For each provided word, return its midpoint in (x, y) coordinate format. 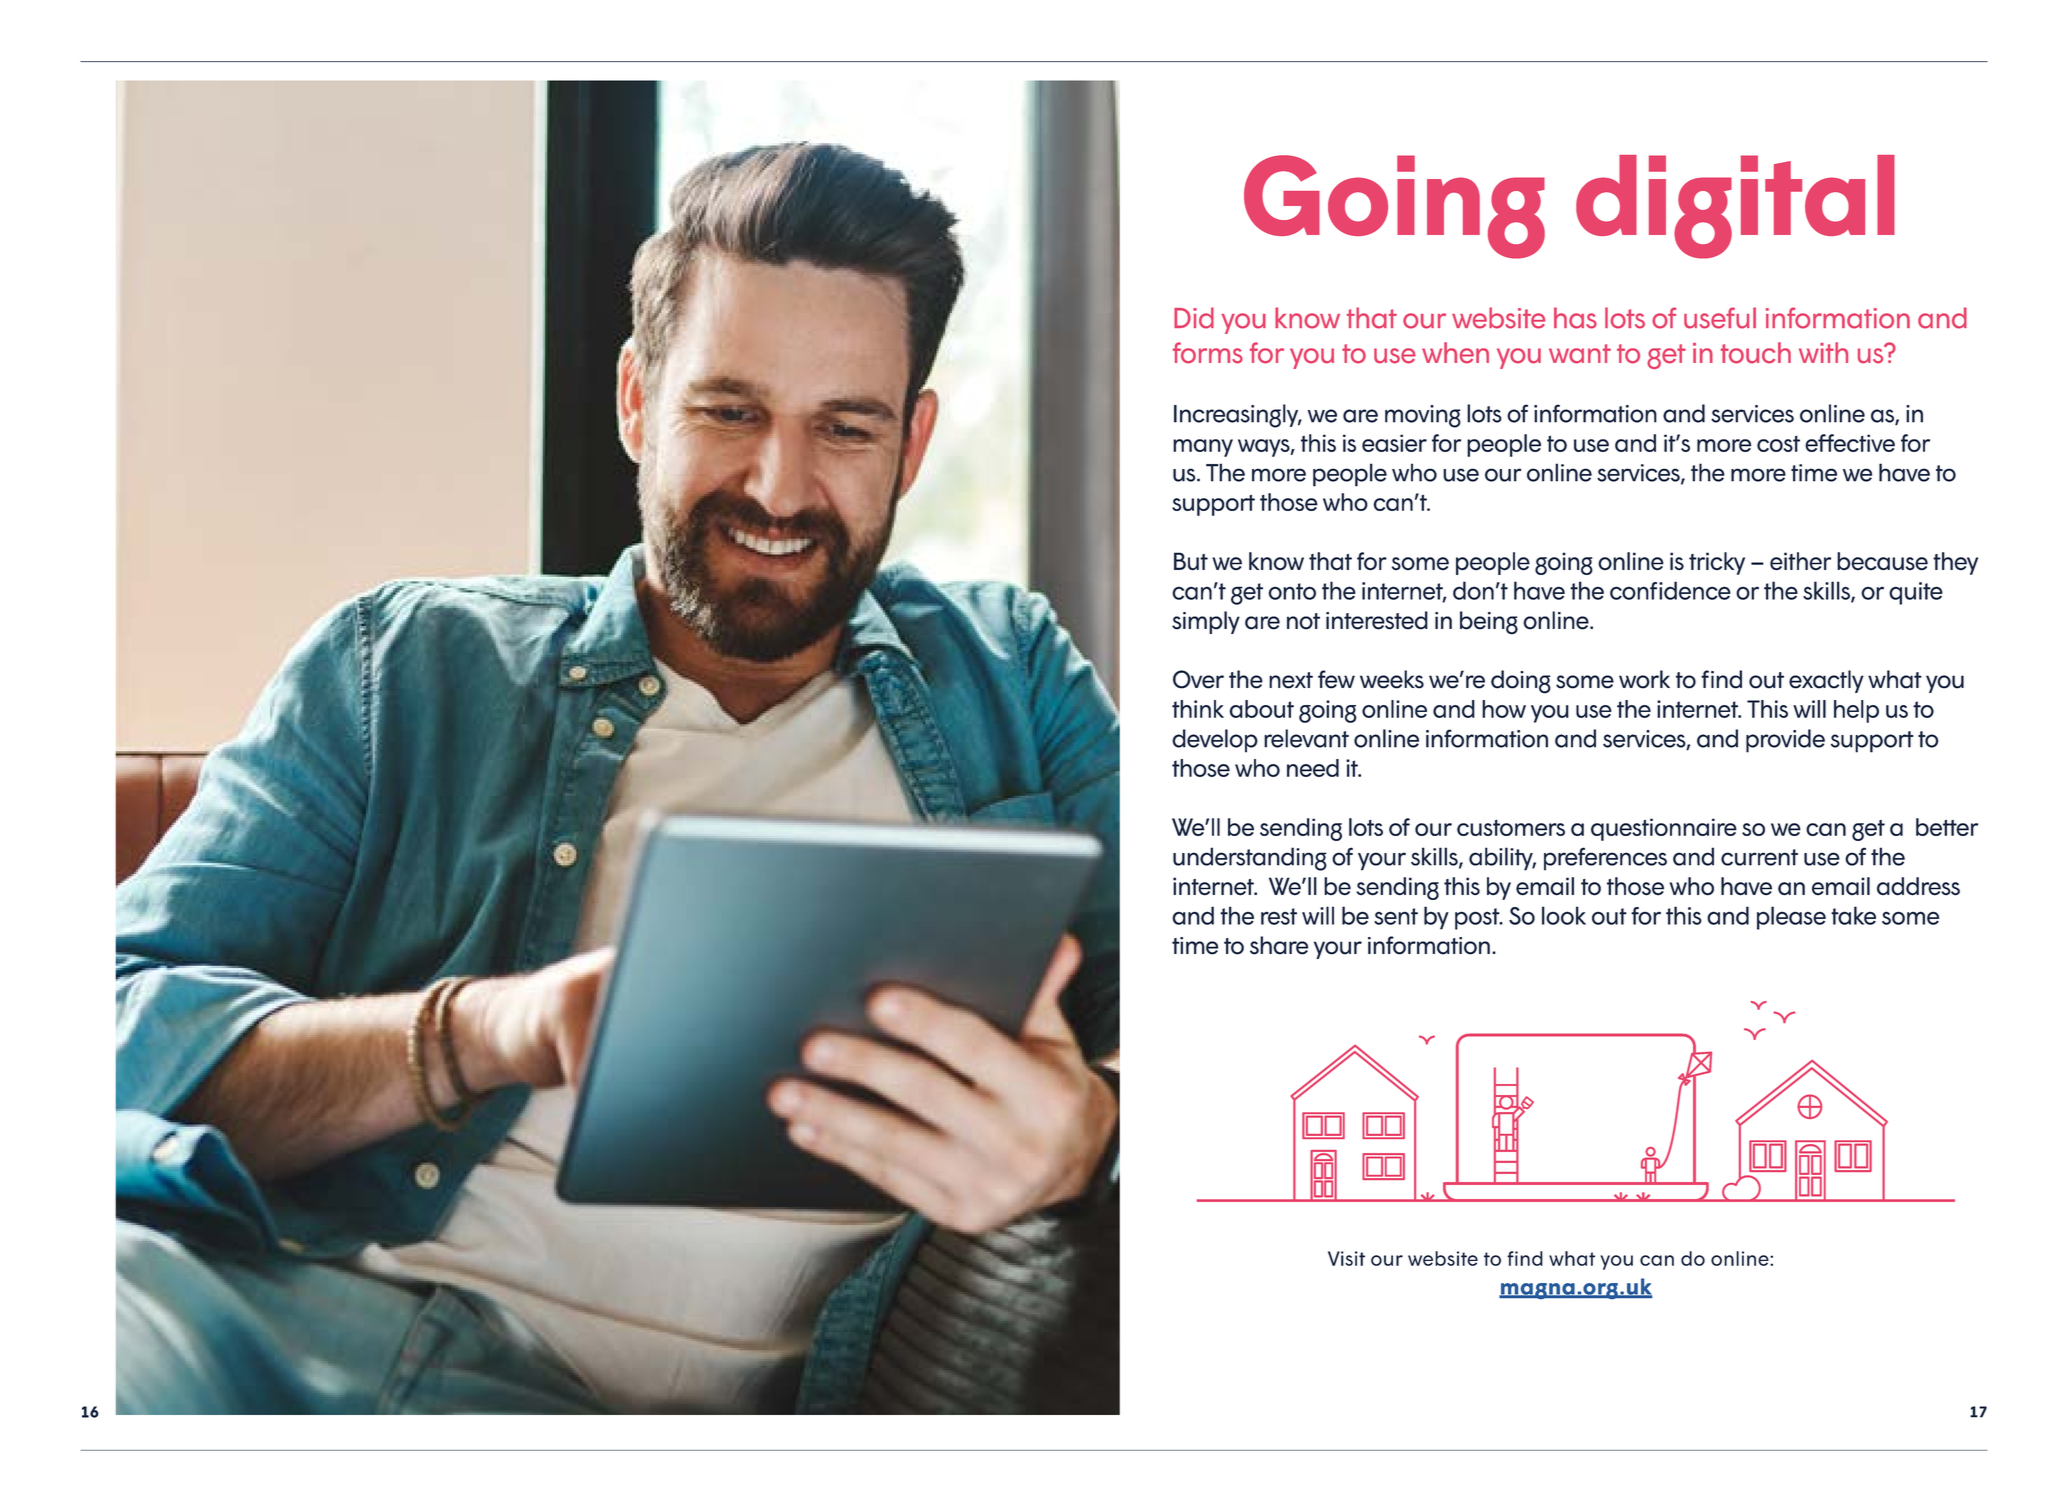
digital (1735, 207)
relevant (1306, 738)
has (1575, 318)
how (1504, 709)
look (1564, 915)
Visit (1346, 1258)
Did (1194, 318)
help (1856, 711)
